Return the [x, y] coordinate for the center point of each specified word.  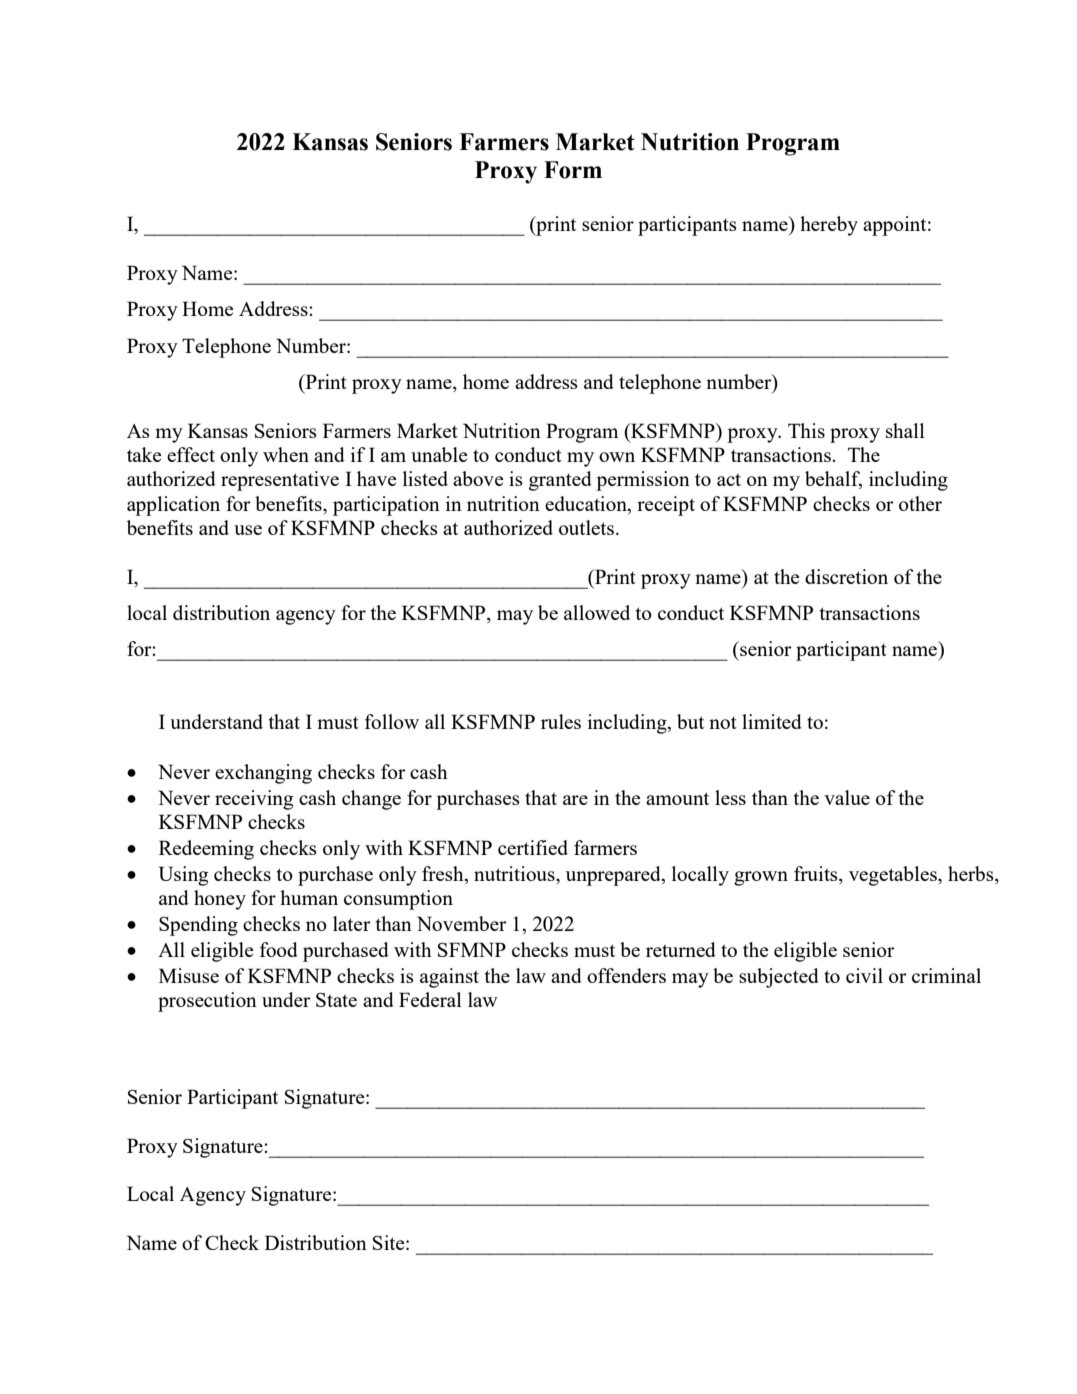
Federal [430, 999]
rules [561, 721]
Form [573, 170]
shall [905, 430]
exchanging [263, 774]
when [286, 454]
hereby [829, 226]
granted [560, 481]
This [806, 430]
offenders [626, 975]
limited [772, 721]
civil [864, 975]
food [279, 949]
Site [390, 1242]
